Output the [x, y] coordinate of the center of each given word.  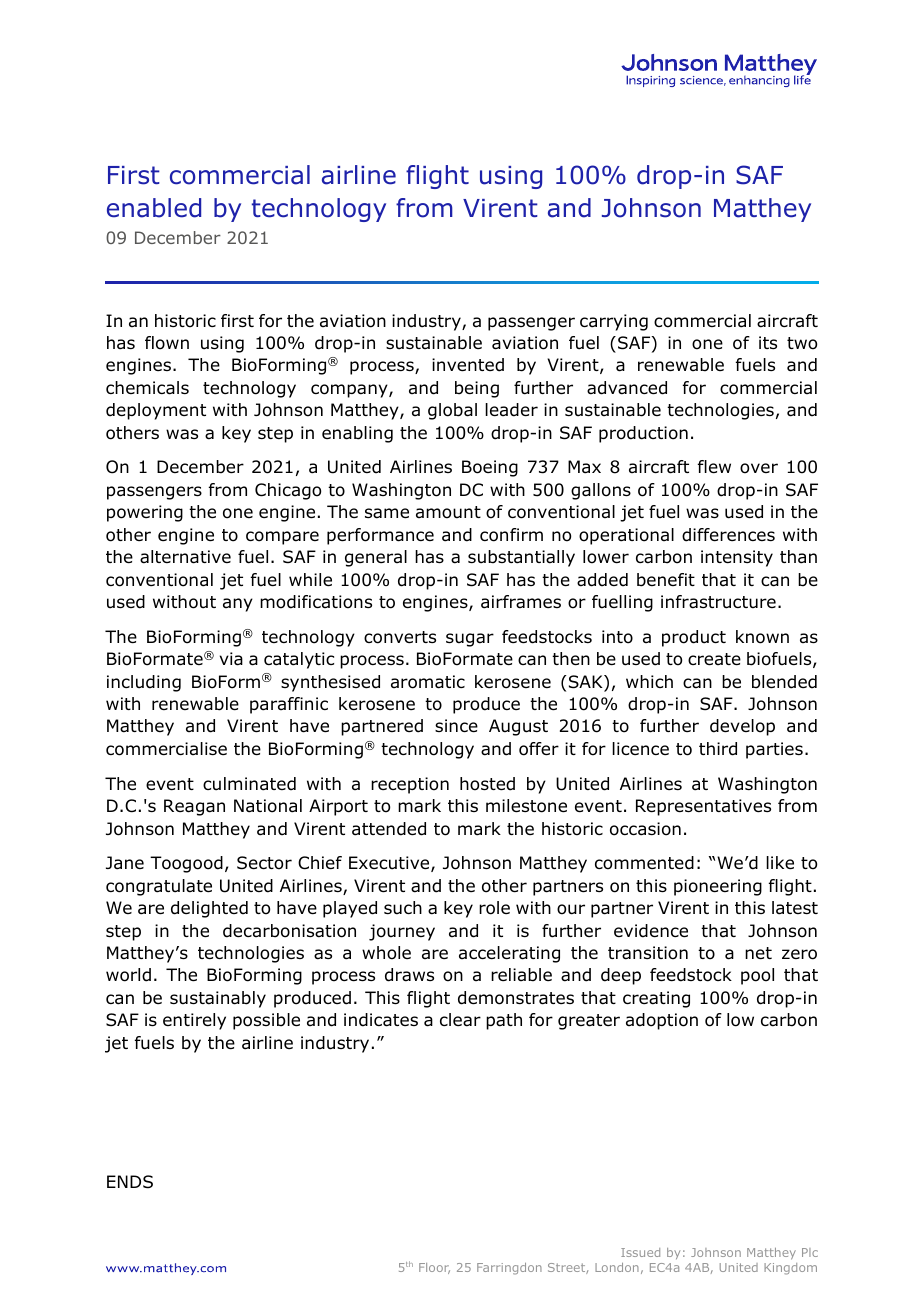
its [768, 342]
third [718, 749]
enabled [154, 208]
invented [468, 365]
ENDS [130, 1182]
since [456, 726]
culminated [249, 784]
